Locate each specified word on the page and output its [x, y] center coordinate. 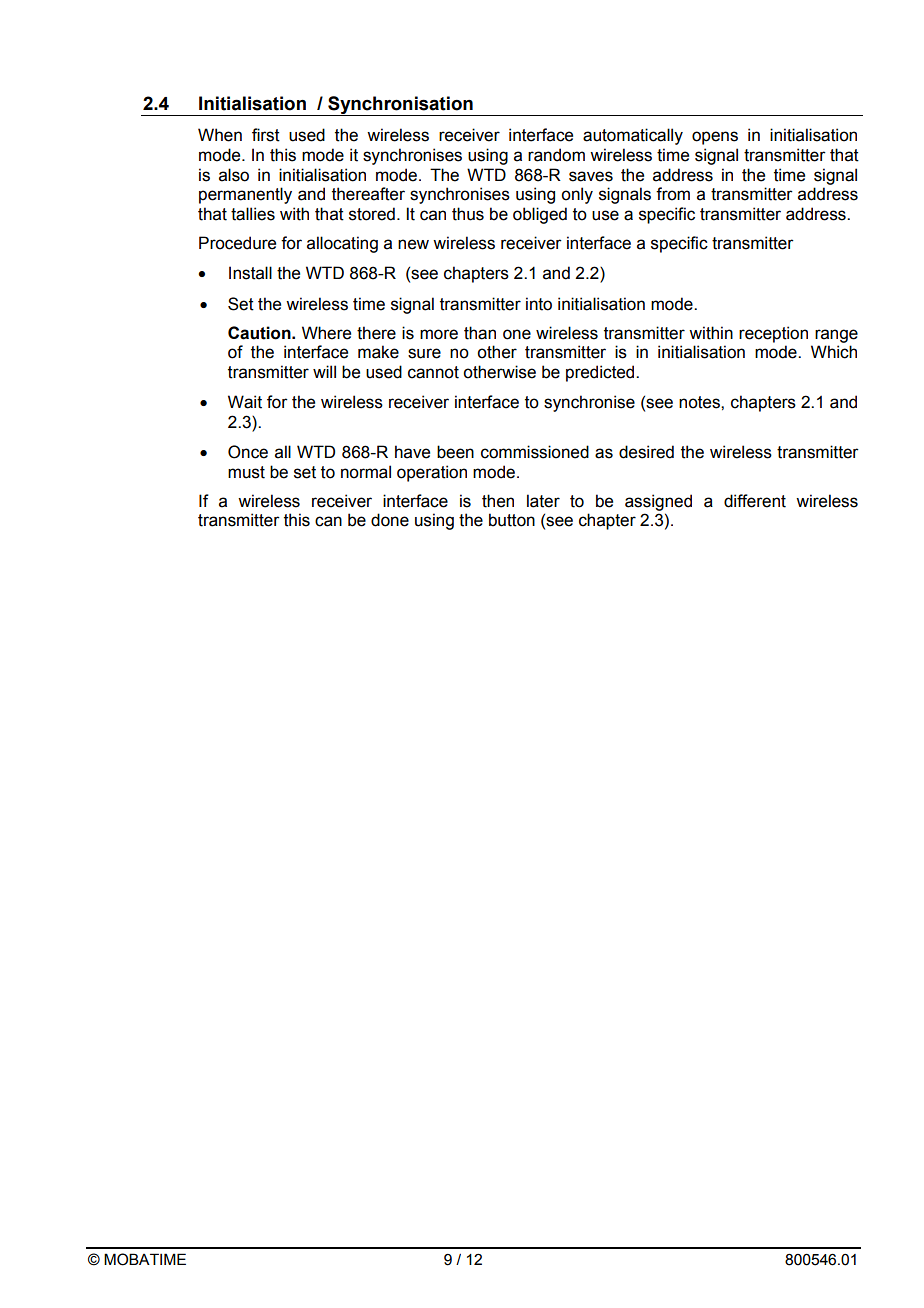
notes [700, 402]
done [390, 520]
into [539, 304]
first [266, 135]
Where [326, 333]
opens [715, 138]
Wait [245, 402]
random [556, 155]
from [673, 194]
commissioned [535, 452]
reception [773, 334]
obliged [540, 215]
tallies [253, 214]
